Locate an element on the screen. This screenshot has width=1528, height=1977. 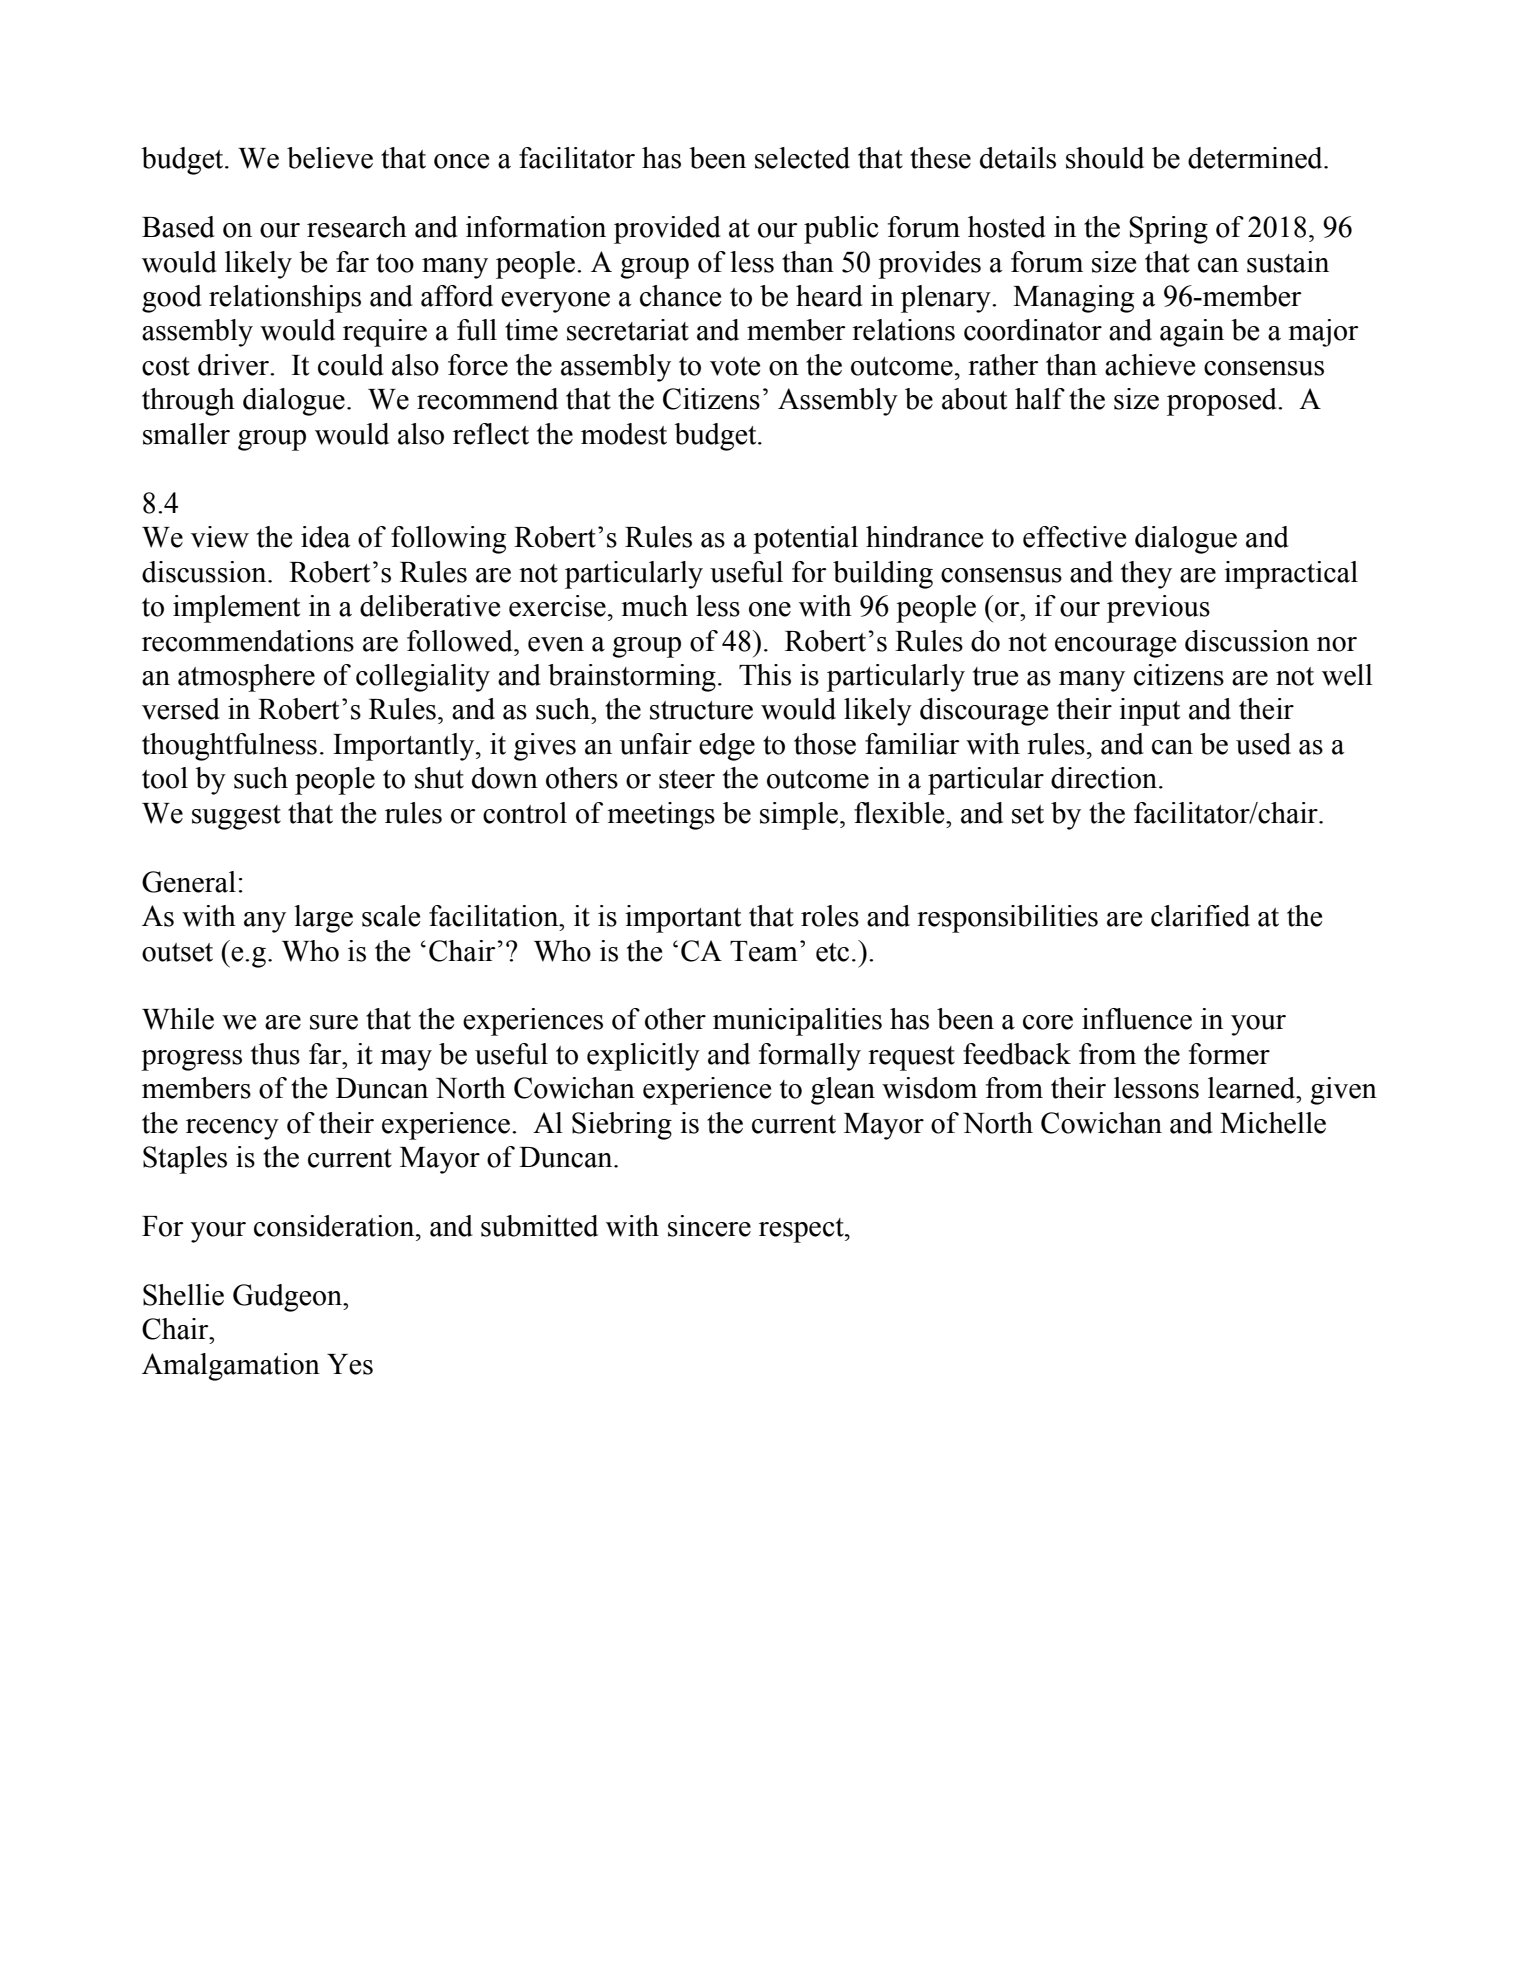
believe is located at coordinates (330, 158).
